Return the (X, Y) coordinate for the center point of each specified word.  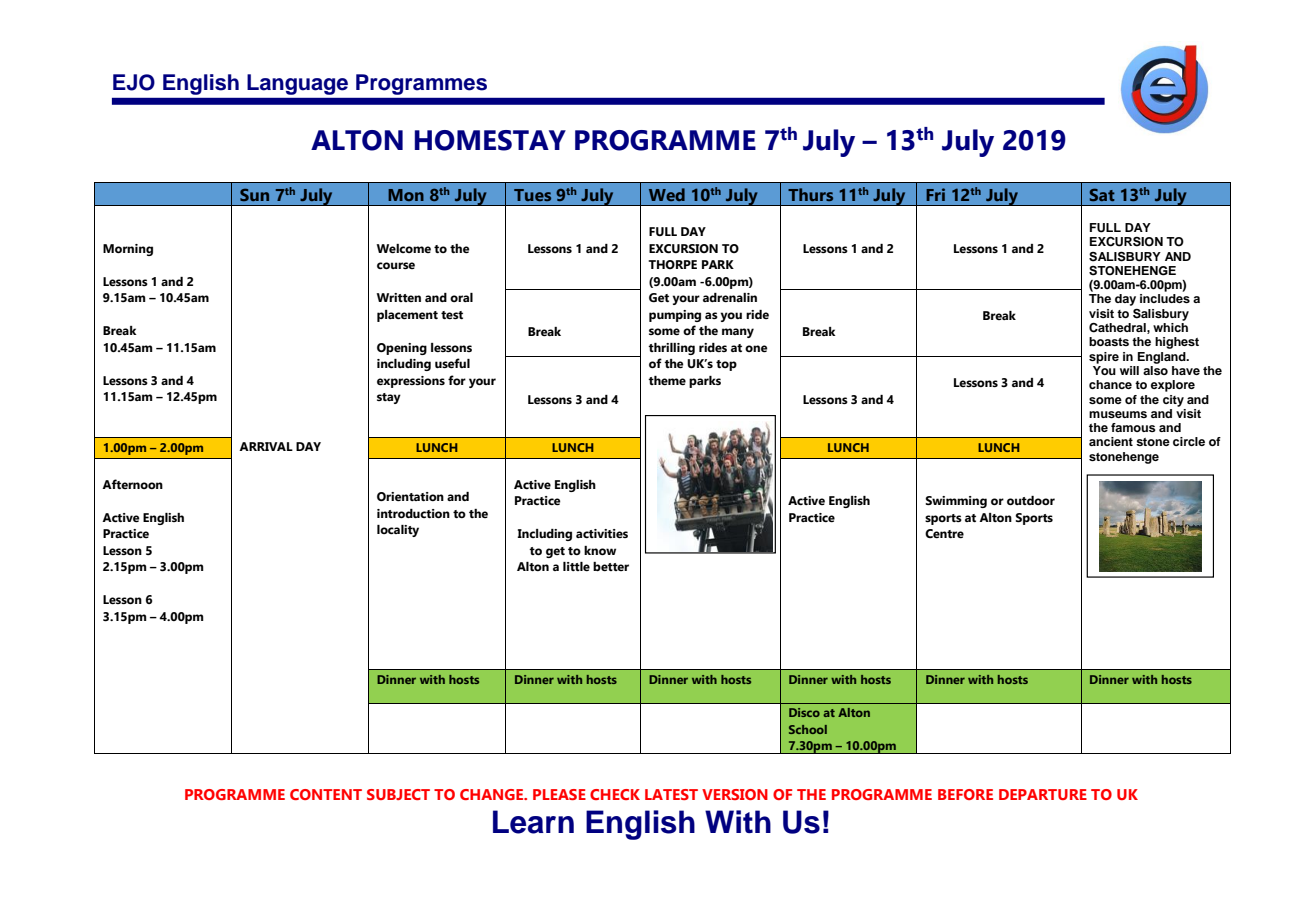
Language (297, 84)
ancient (1111, 441)
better (611, 566)
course (396, 265)
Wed (667, 194)
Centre (944, 533)
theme (667, 380)
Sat (1102, 194)
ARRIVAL (266, 446)
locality (398, 531)
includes (1165, 298)
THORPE (672, 264)
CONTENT (326, 794)
